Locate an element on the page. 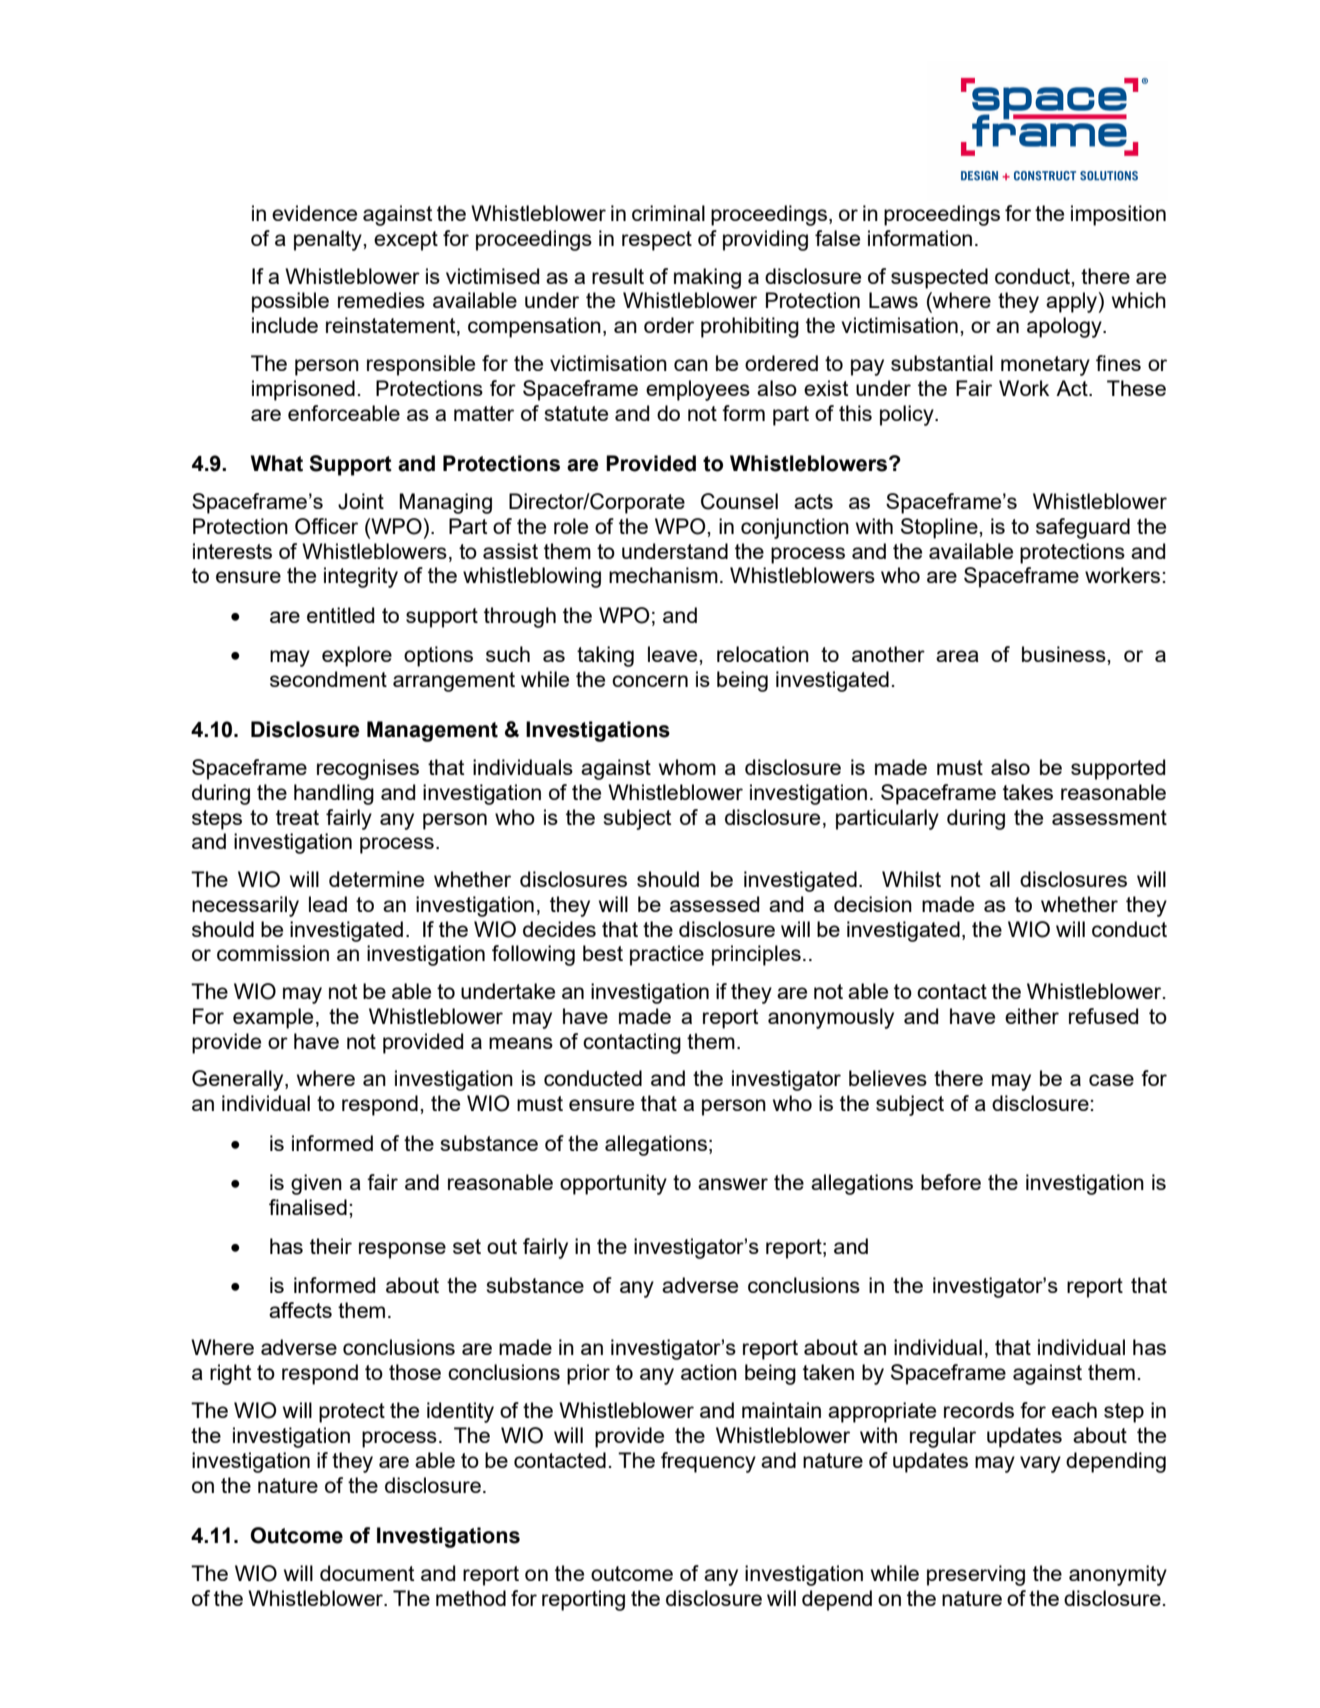 This page has height=1708, width=1320. answer is located at coordinates (733, 1184).
